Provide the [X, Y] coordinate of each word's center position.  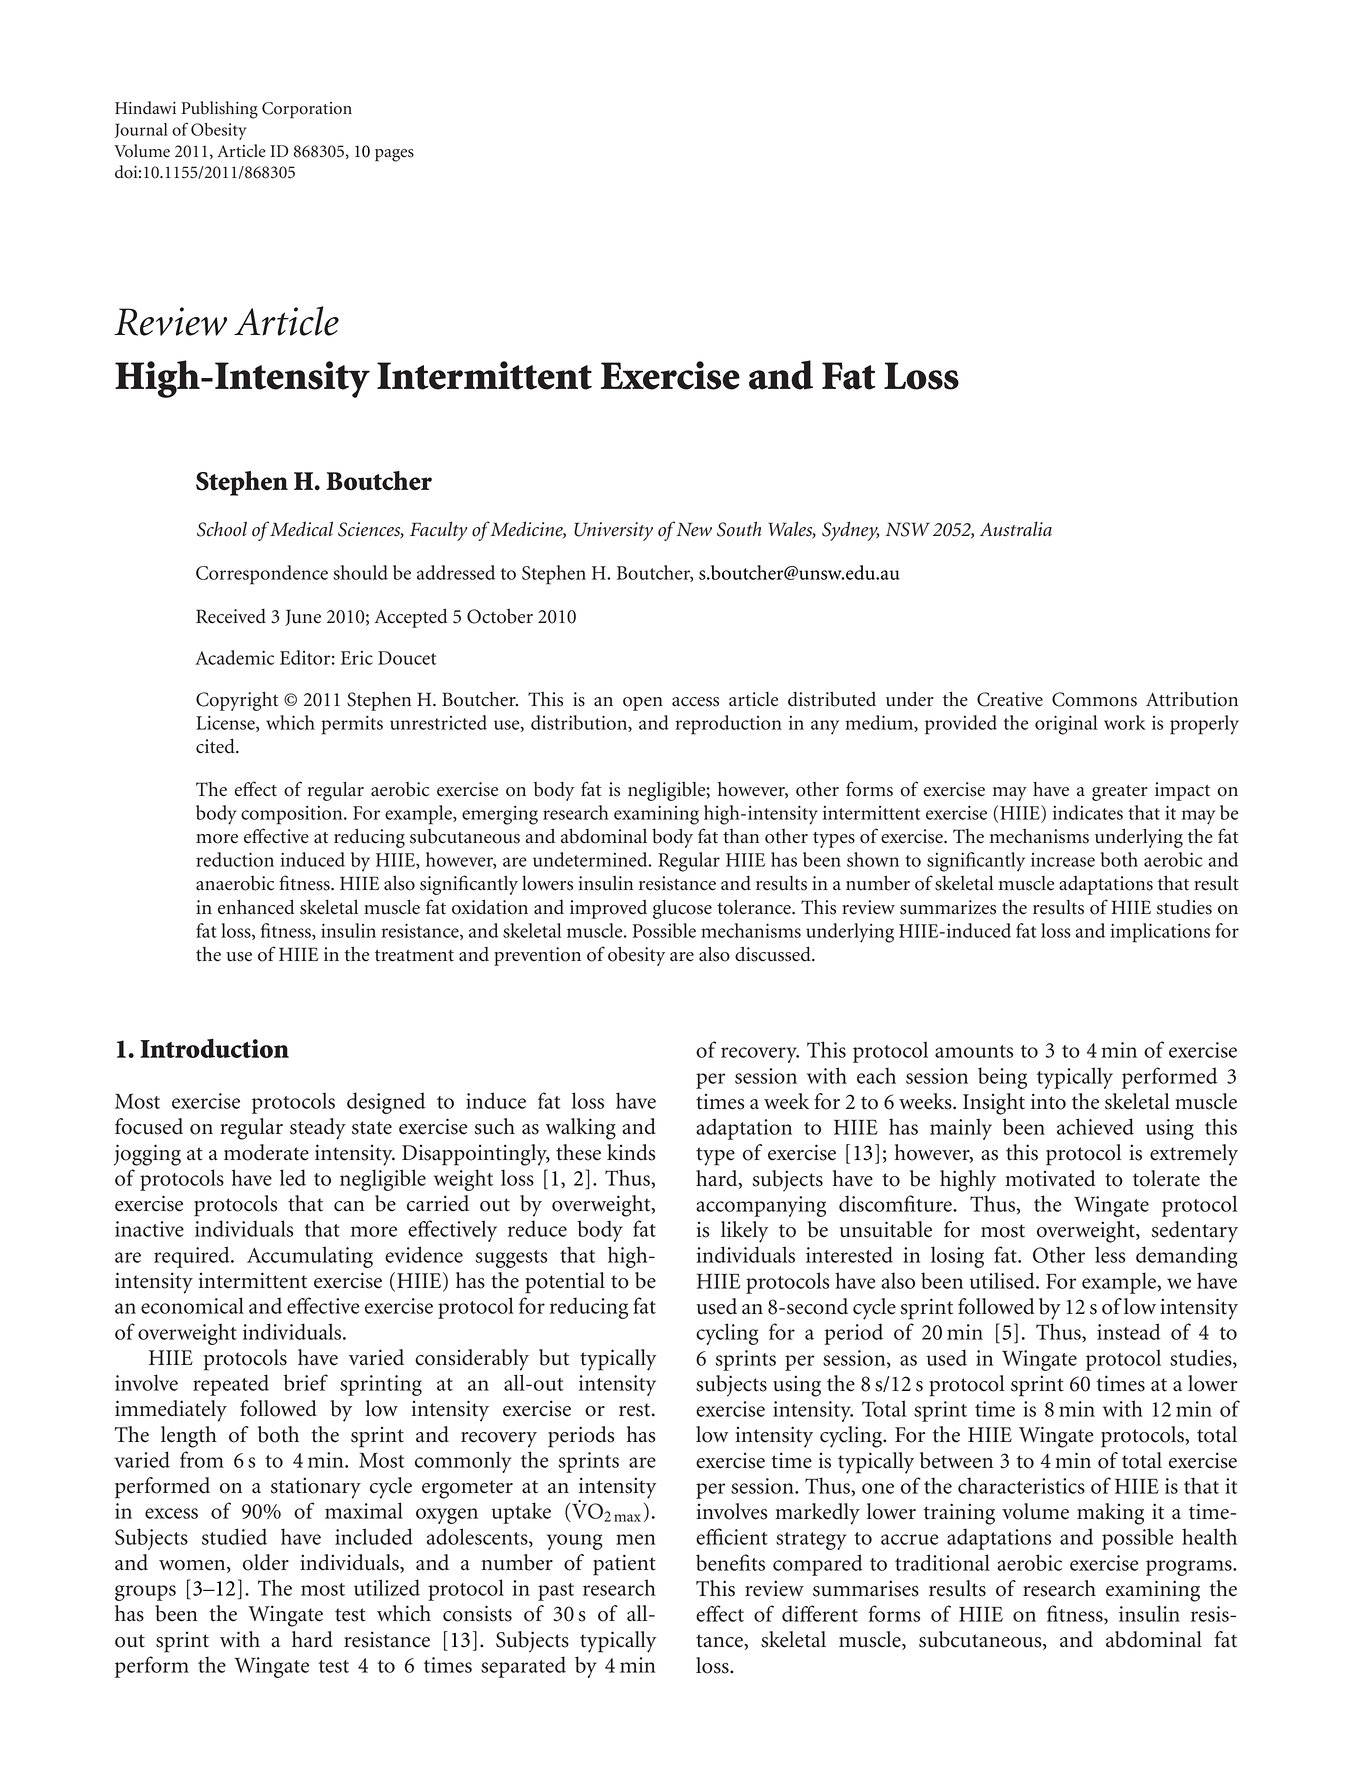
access [695, 702]
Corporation [307, 110]
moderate [266, 1152]
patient [624, 1565]
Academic [234, 657]
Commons [1094, 699]
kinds [631, 1152]
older [266, 1562]
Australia [1016, 529]
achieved [1095, 1126]
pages [394, 155]
